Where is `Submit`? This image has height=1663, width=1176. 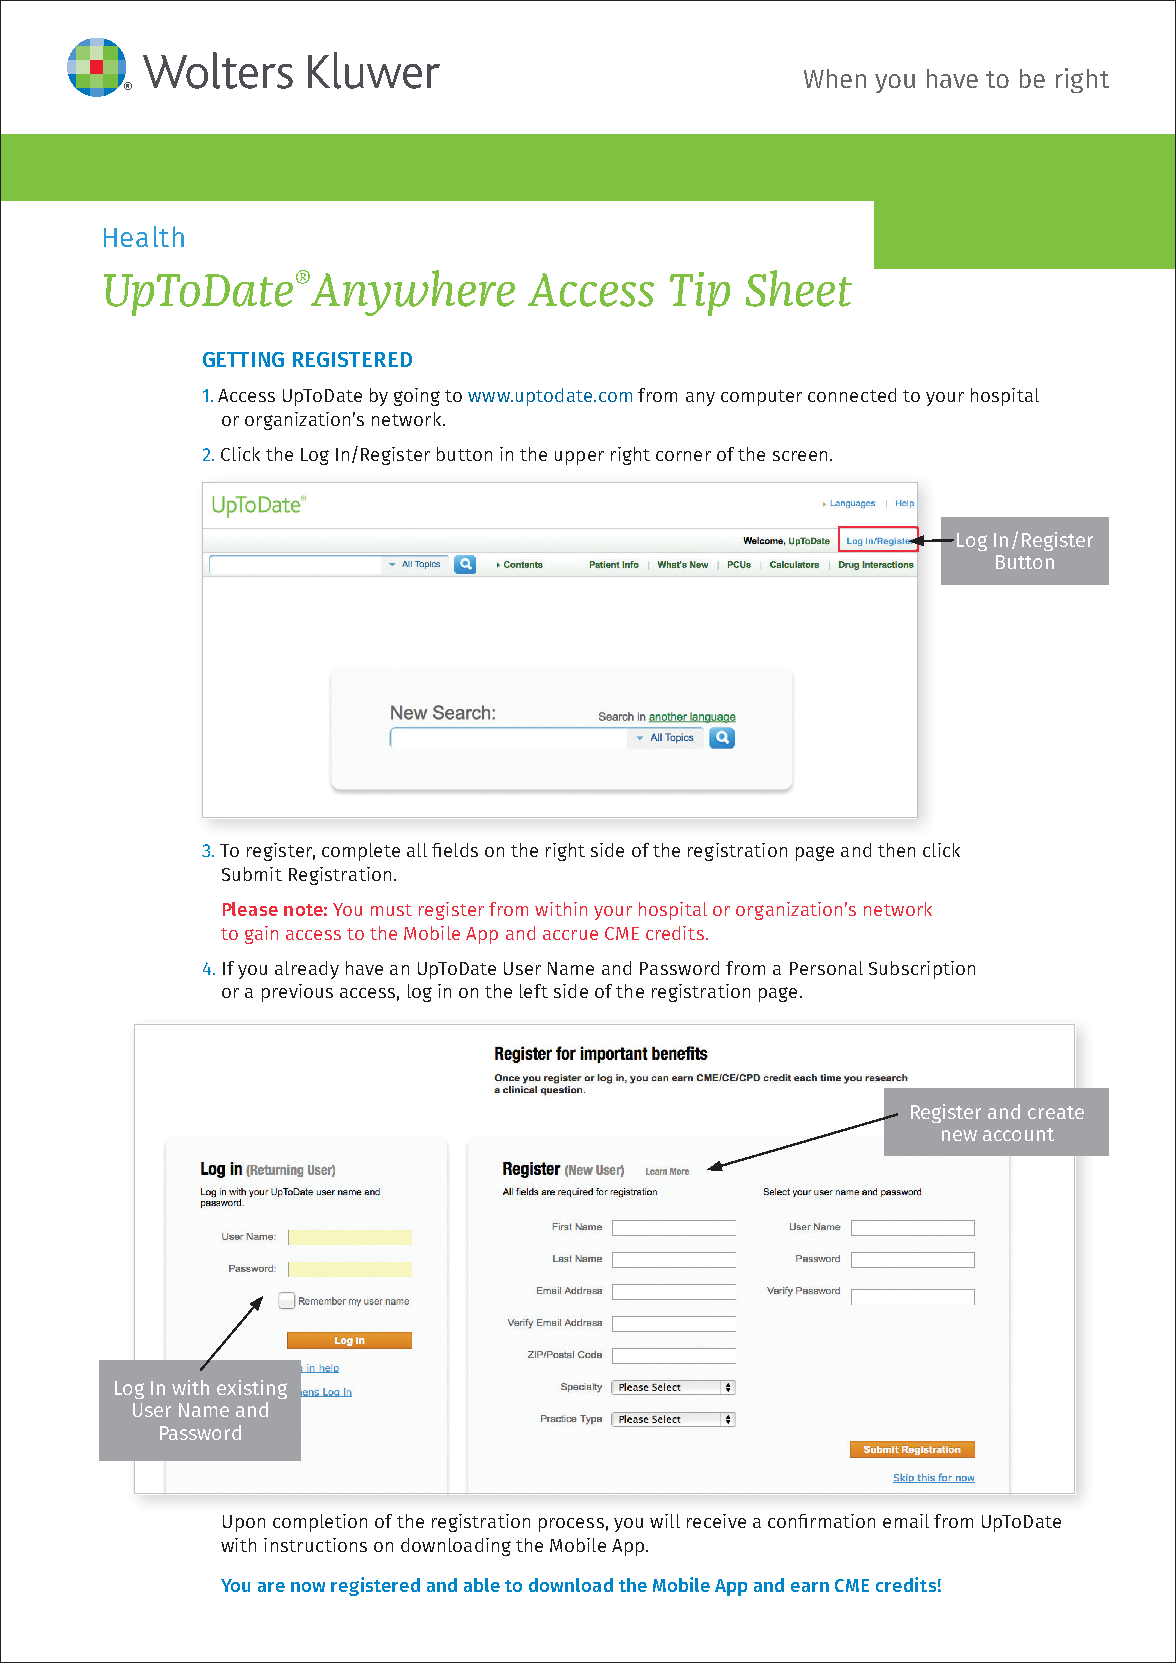 Submit is located at coordinates (252, 874).
